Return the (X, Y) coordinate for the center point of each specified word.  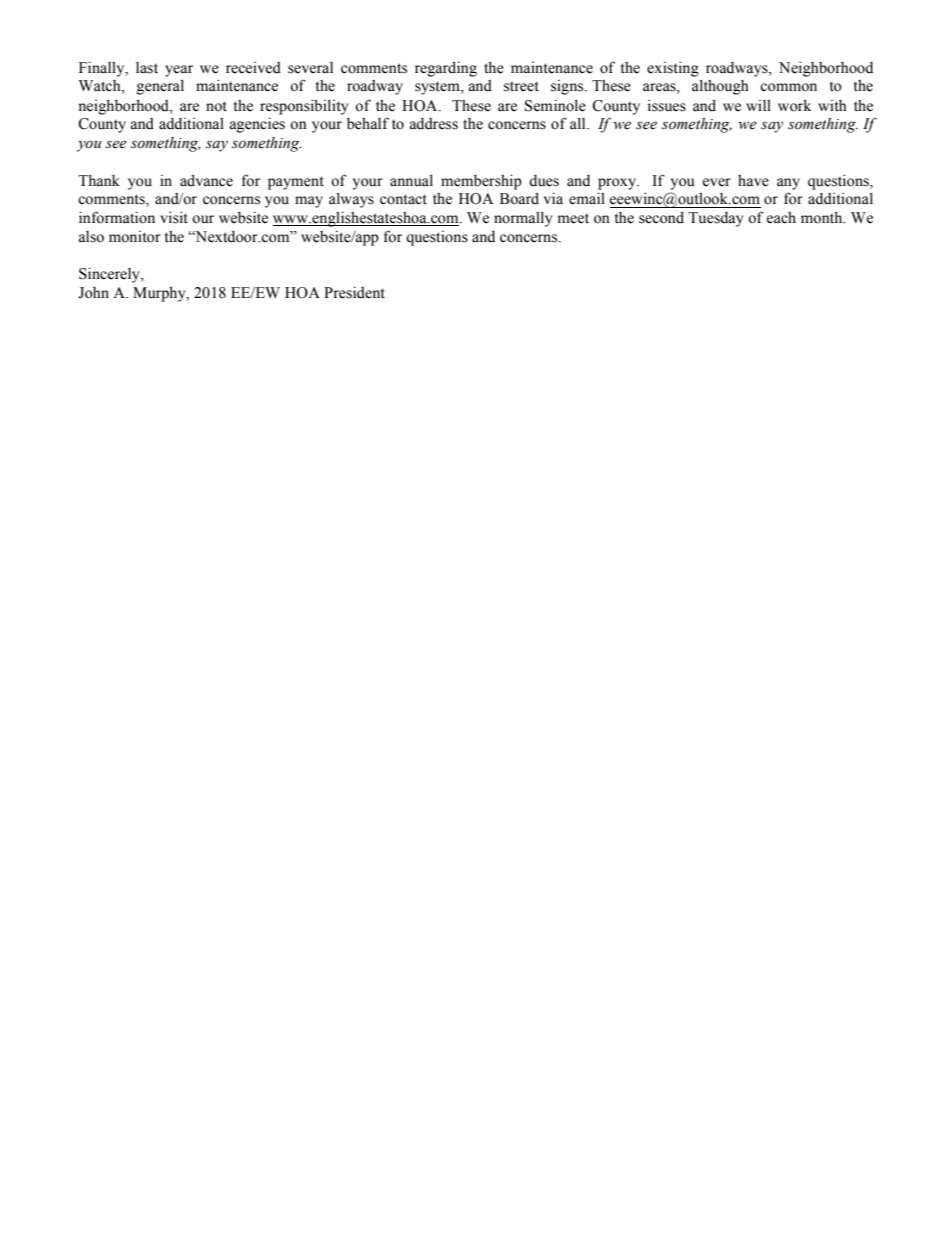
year (179, 71)
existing (673, 69)
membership (481, 182)
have (753, 181)
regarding (446, 69)
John (93, 293)
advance (206, 180)
